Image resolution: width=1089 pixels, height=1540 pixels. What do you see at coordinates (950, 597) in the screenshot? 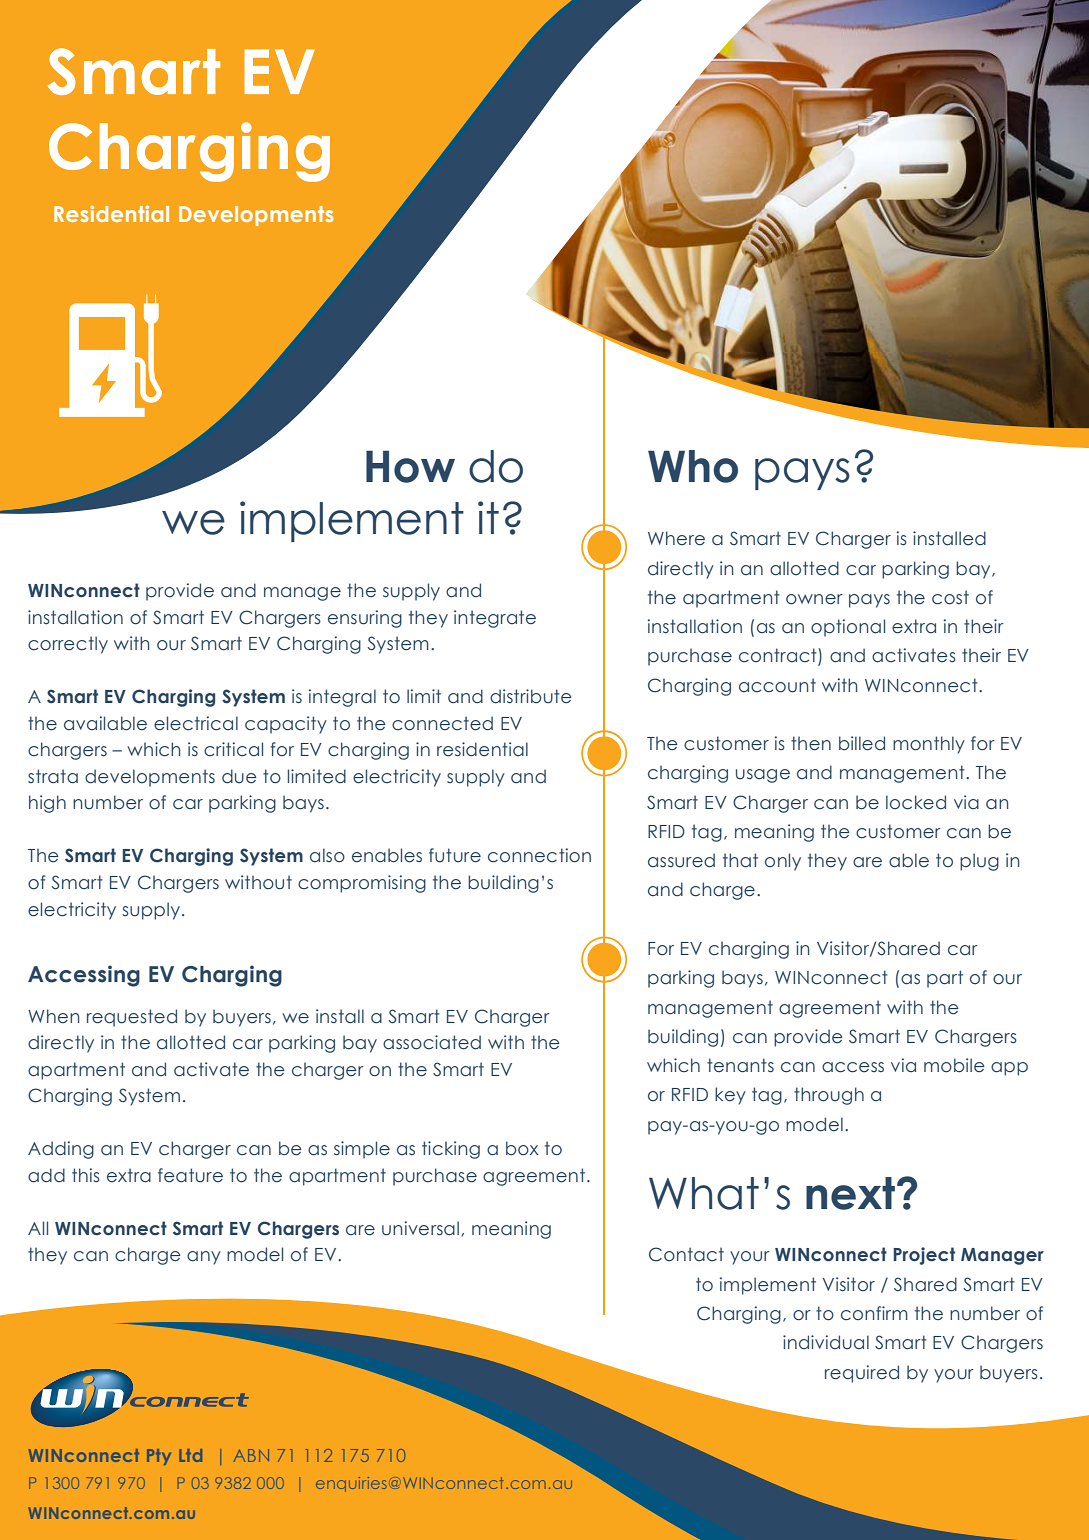
I see `cost` at bounding box center [950, 597].
